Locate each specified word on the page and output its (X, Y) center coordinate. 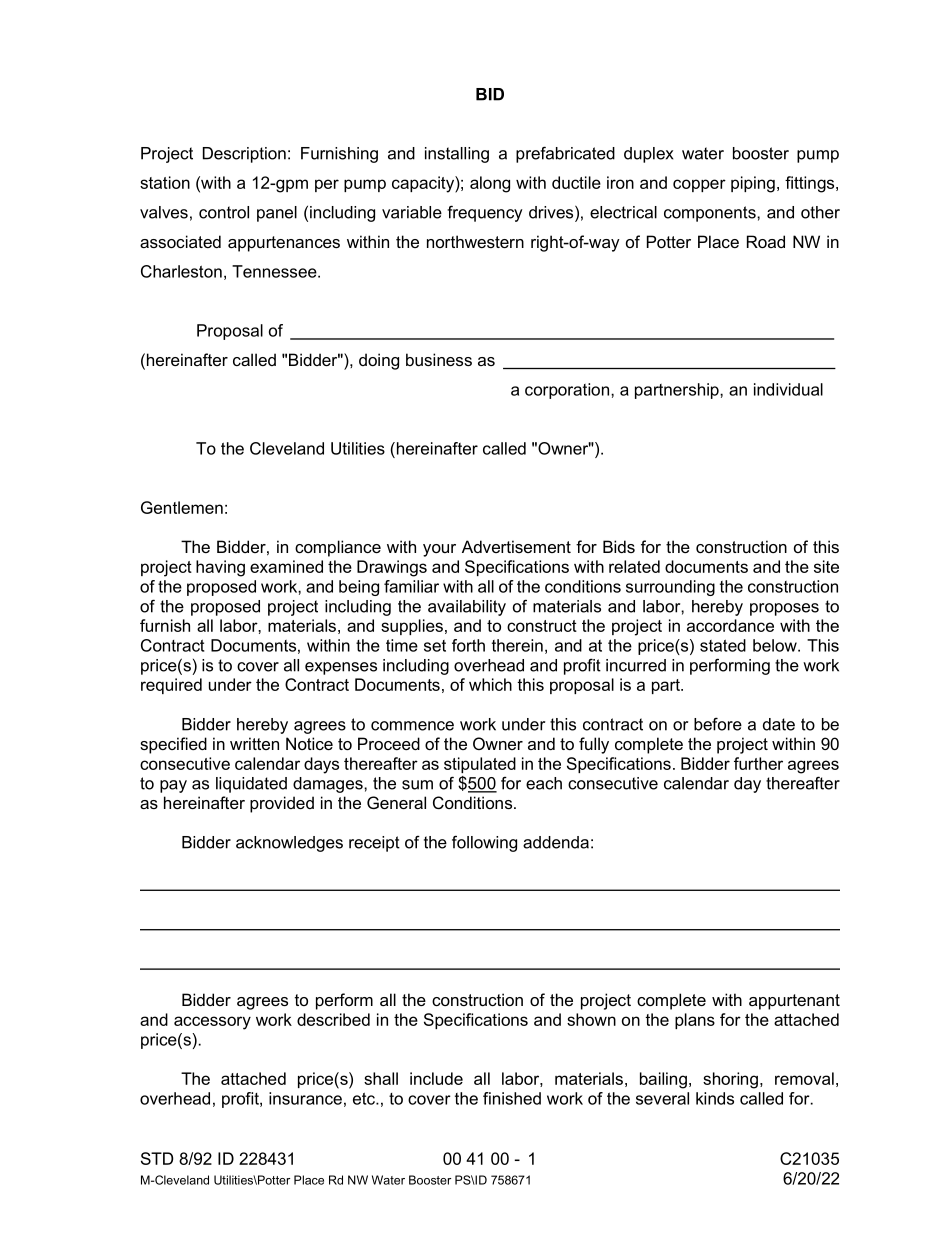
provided (282, 804)
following (484, 843)
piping (753, 184)
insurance (305, 1098)
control (224, 212)
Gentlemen (182, 507)
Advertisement (516, 546)
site (826, 566)
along (490, 184)
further (758, 763)
